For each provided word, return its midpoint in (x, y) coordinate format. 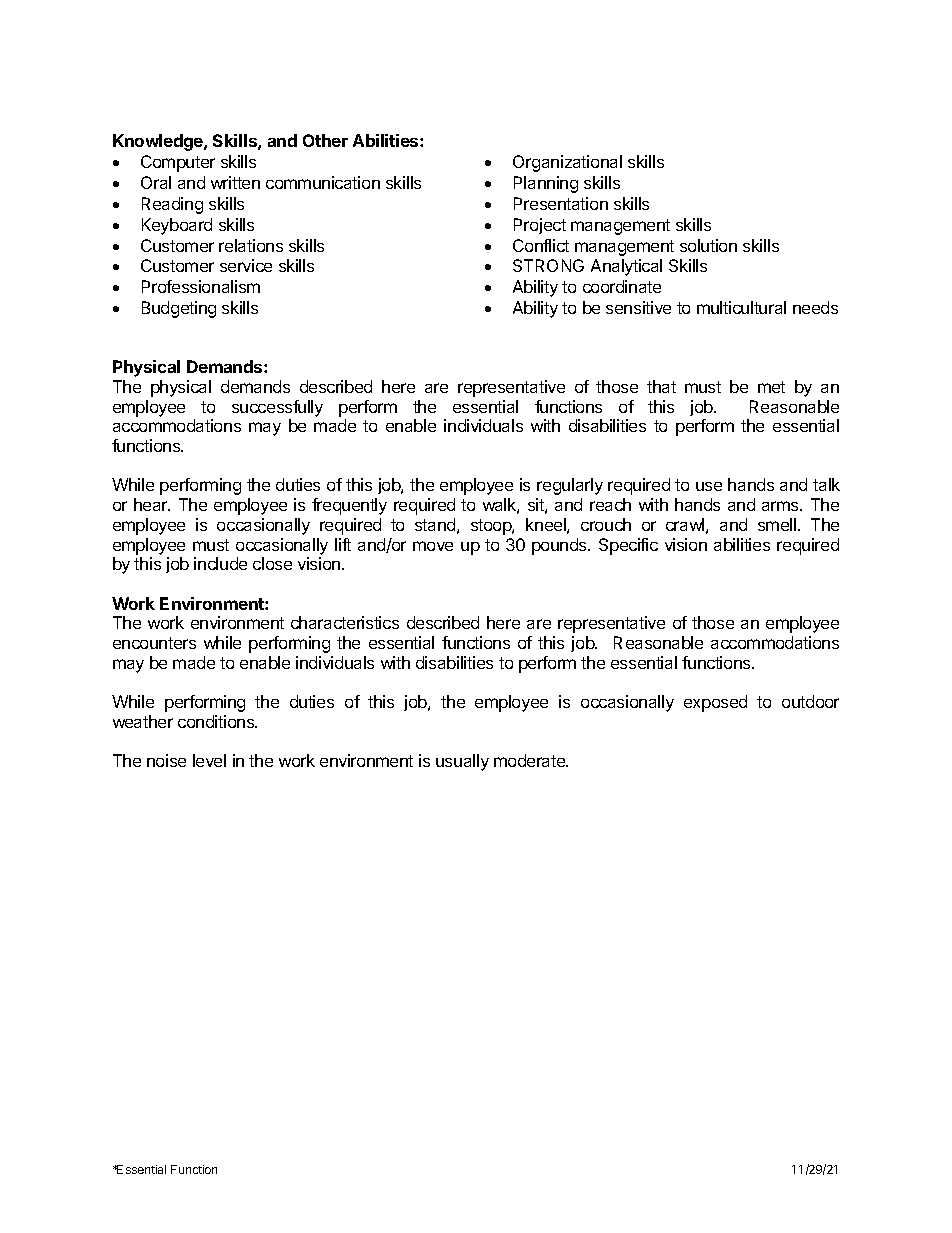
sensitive (638, 307)
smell (777, 524)
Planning (546, 184)
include (220, 563)
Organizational (567, 163)
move (433, 546)
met (771, 387)
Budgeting (179, 309)
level (209, 760)
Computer (178, 163)
